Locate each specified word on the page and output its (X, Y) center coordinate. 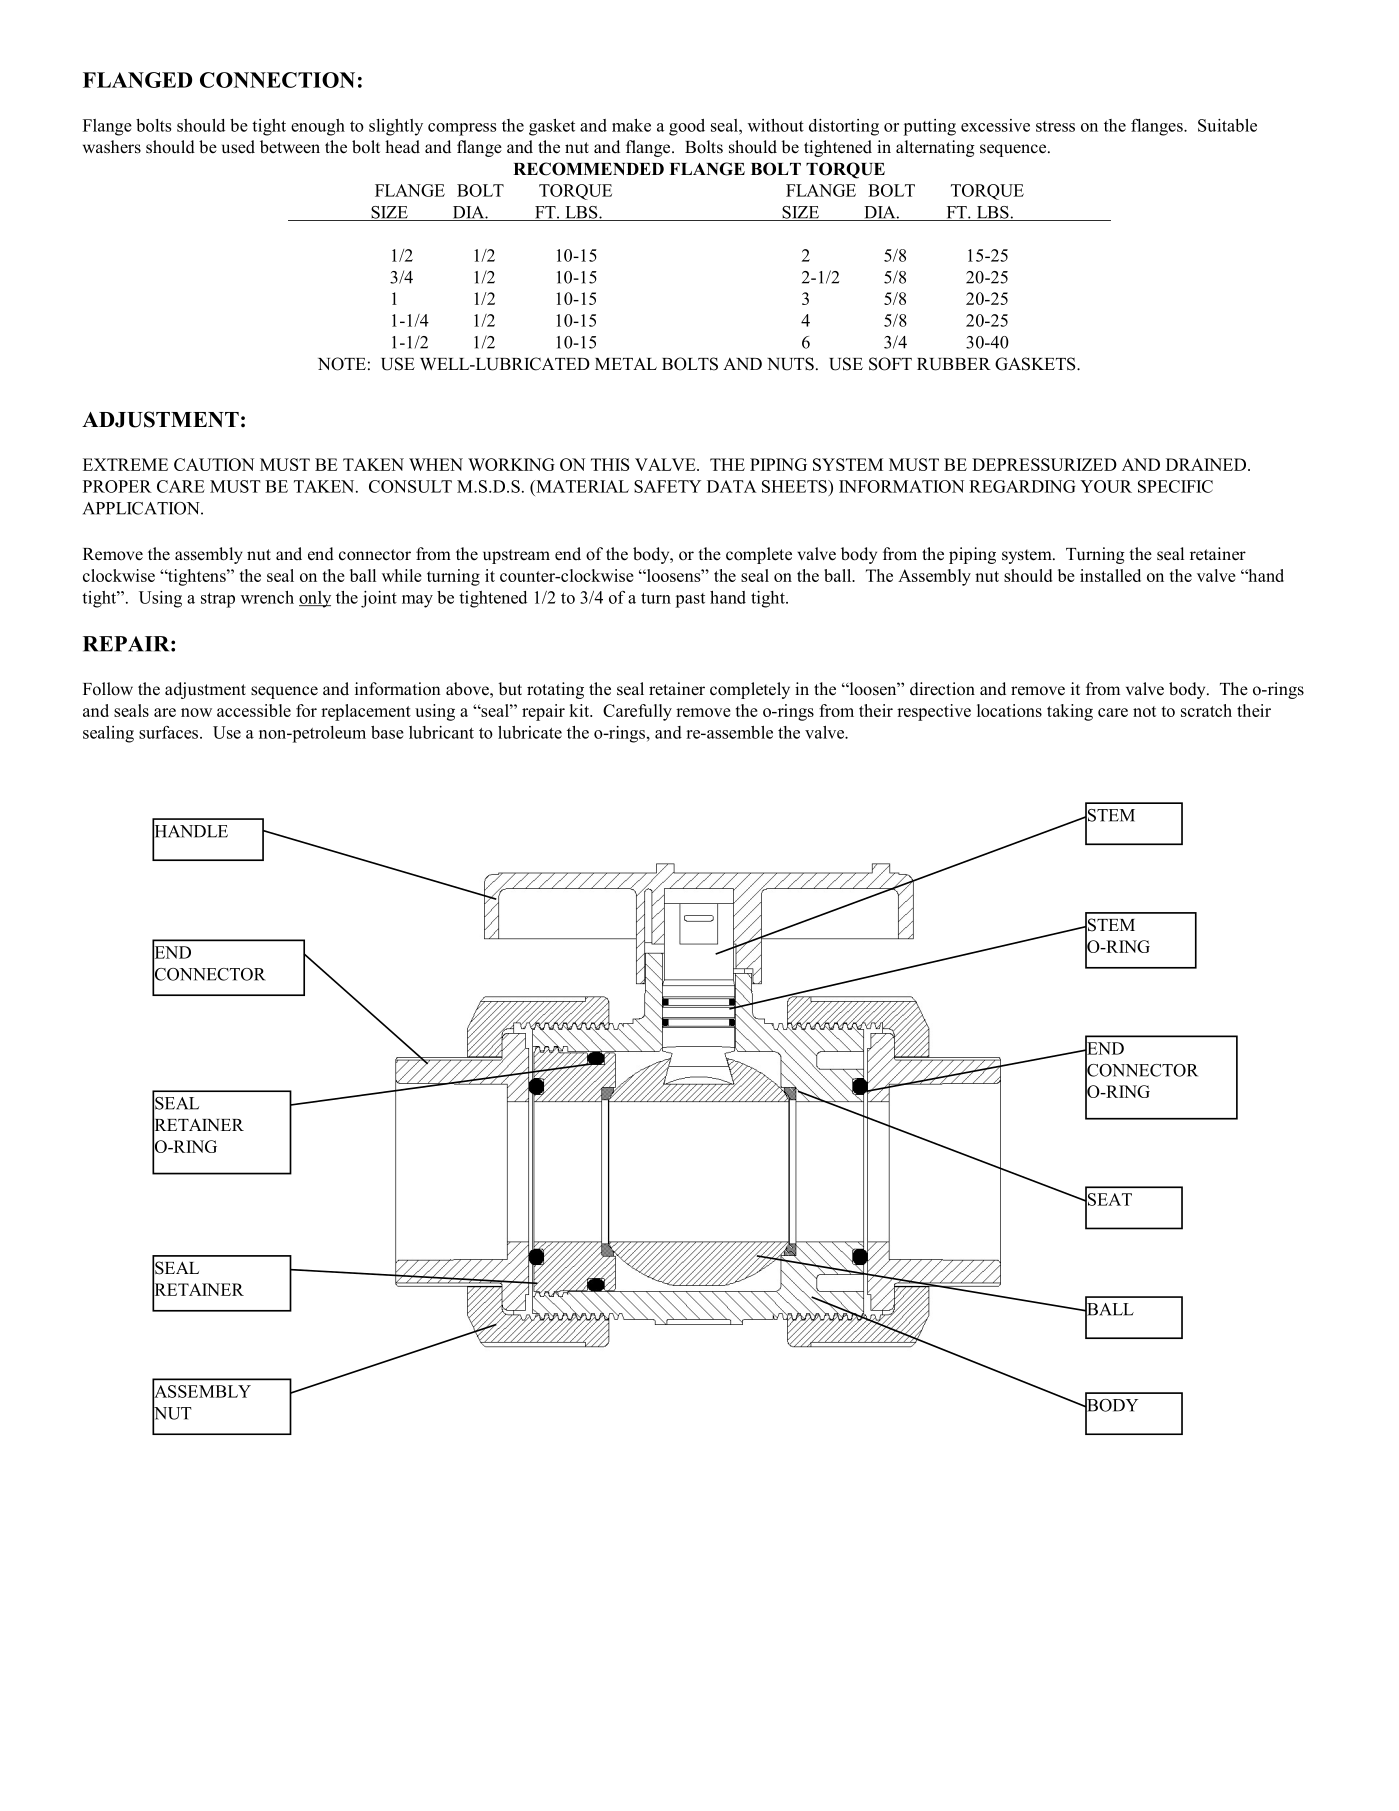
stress (1055, 126)
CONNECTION (277, 80)
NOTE (342, 364)
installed (1110, 575)
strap (218, 600)
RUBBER (954, 364)
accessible (254, 710)
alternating (935, 148)
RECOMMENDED (588, 169)
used (238, 147)
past (690, 600)
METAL (626, 364)
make (631, 125)
